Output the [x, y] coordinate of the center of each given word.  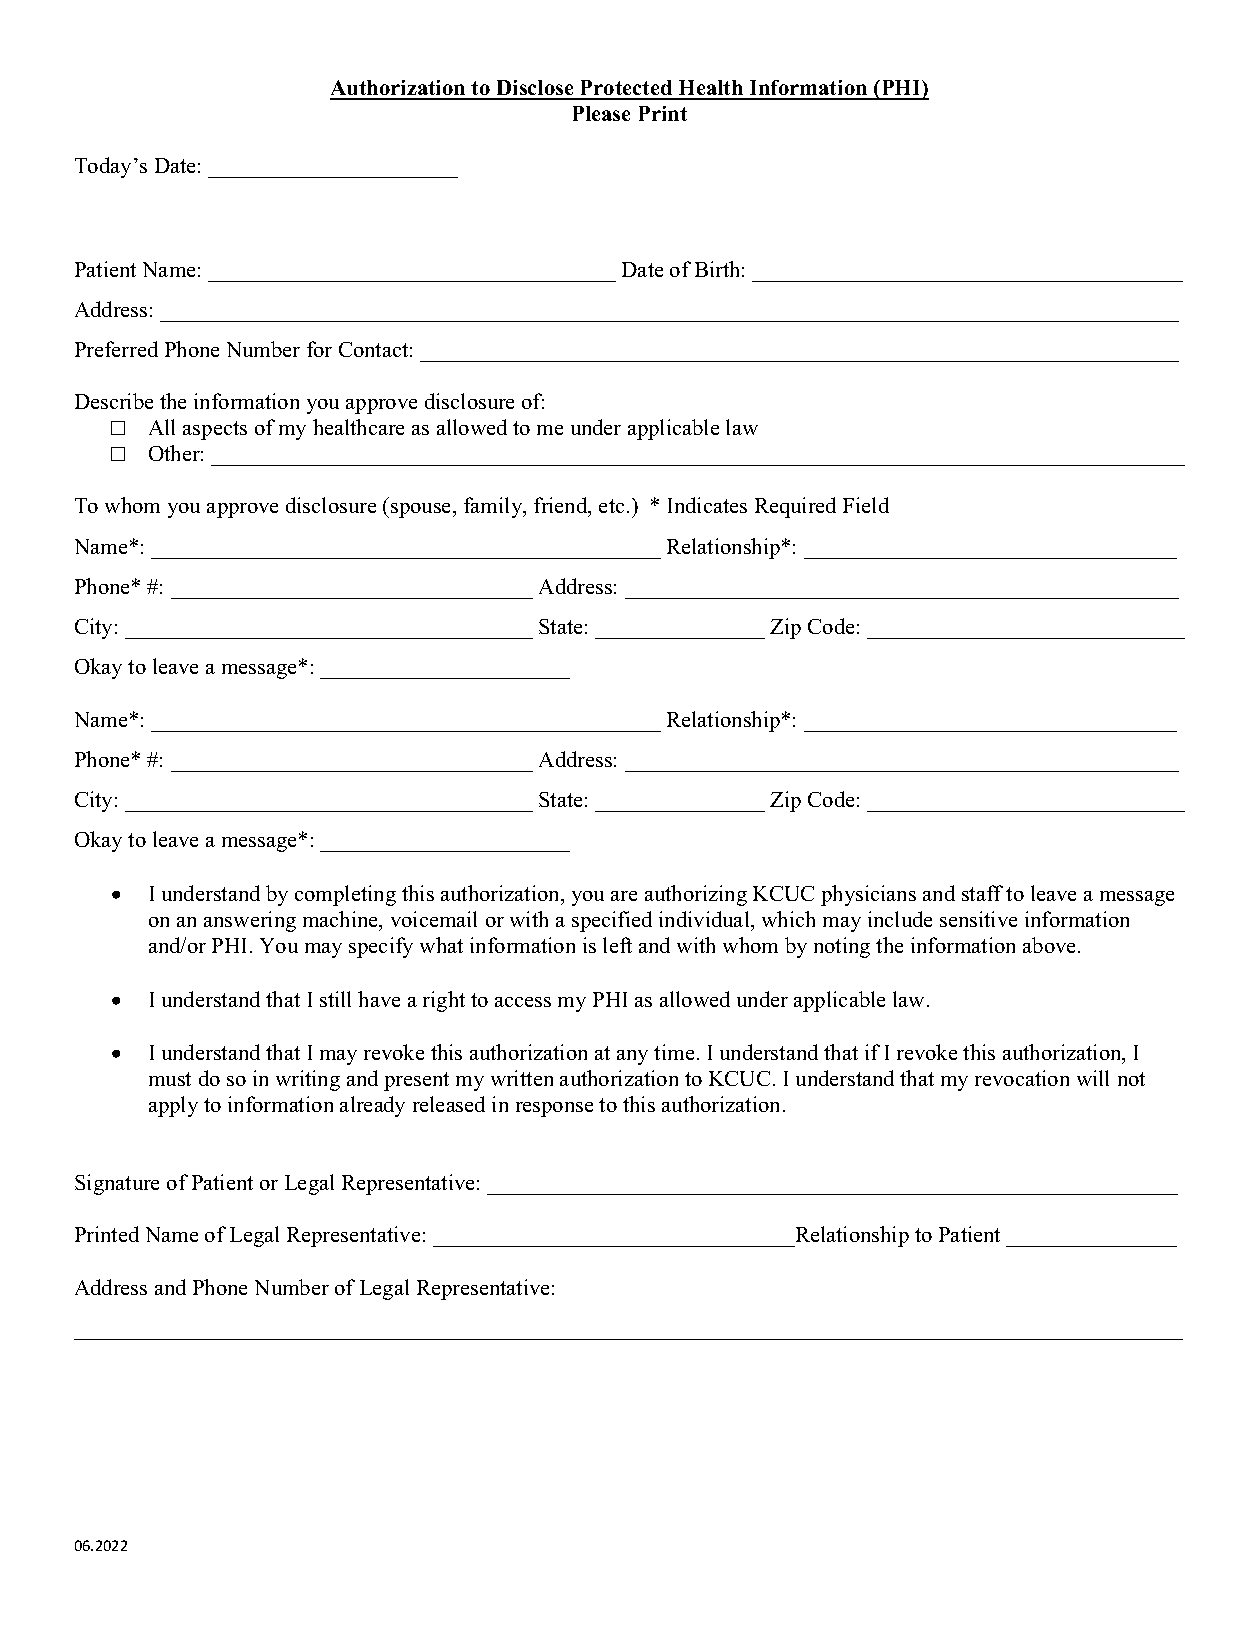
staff [982, 893]
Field [866, 505]
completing [345, 895]
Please [601, 113]
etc [611, 506]
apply [173, 1106]
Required [795, 507]
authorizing [696, 895]
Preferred [116, 349]
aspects [215, 430]
